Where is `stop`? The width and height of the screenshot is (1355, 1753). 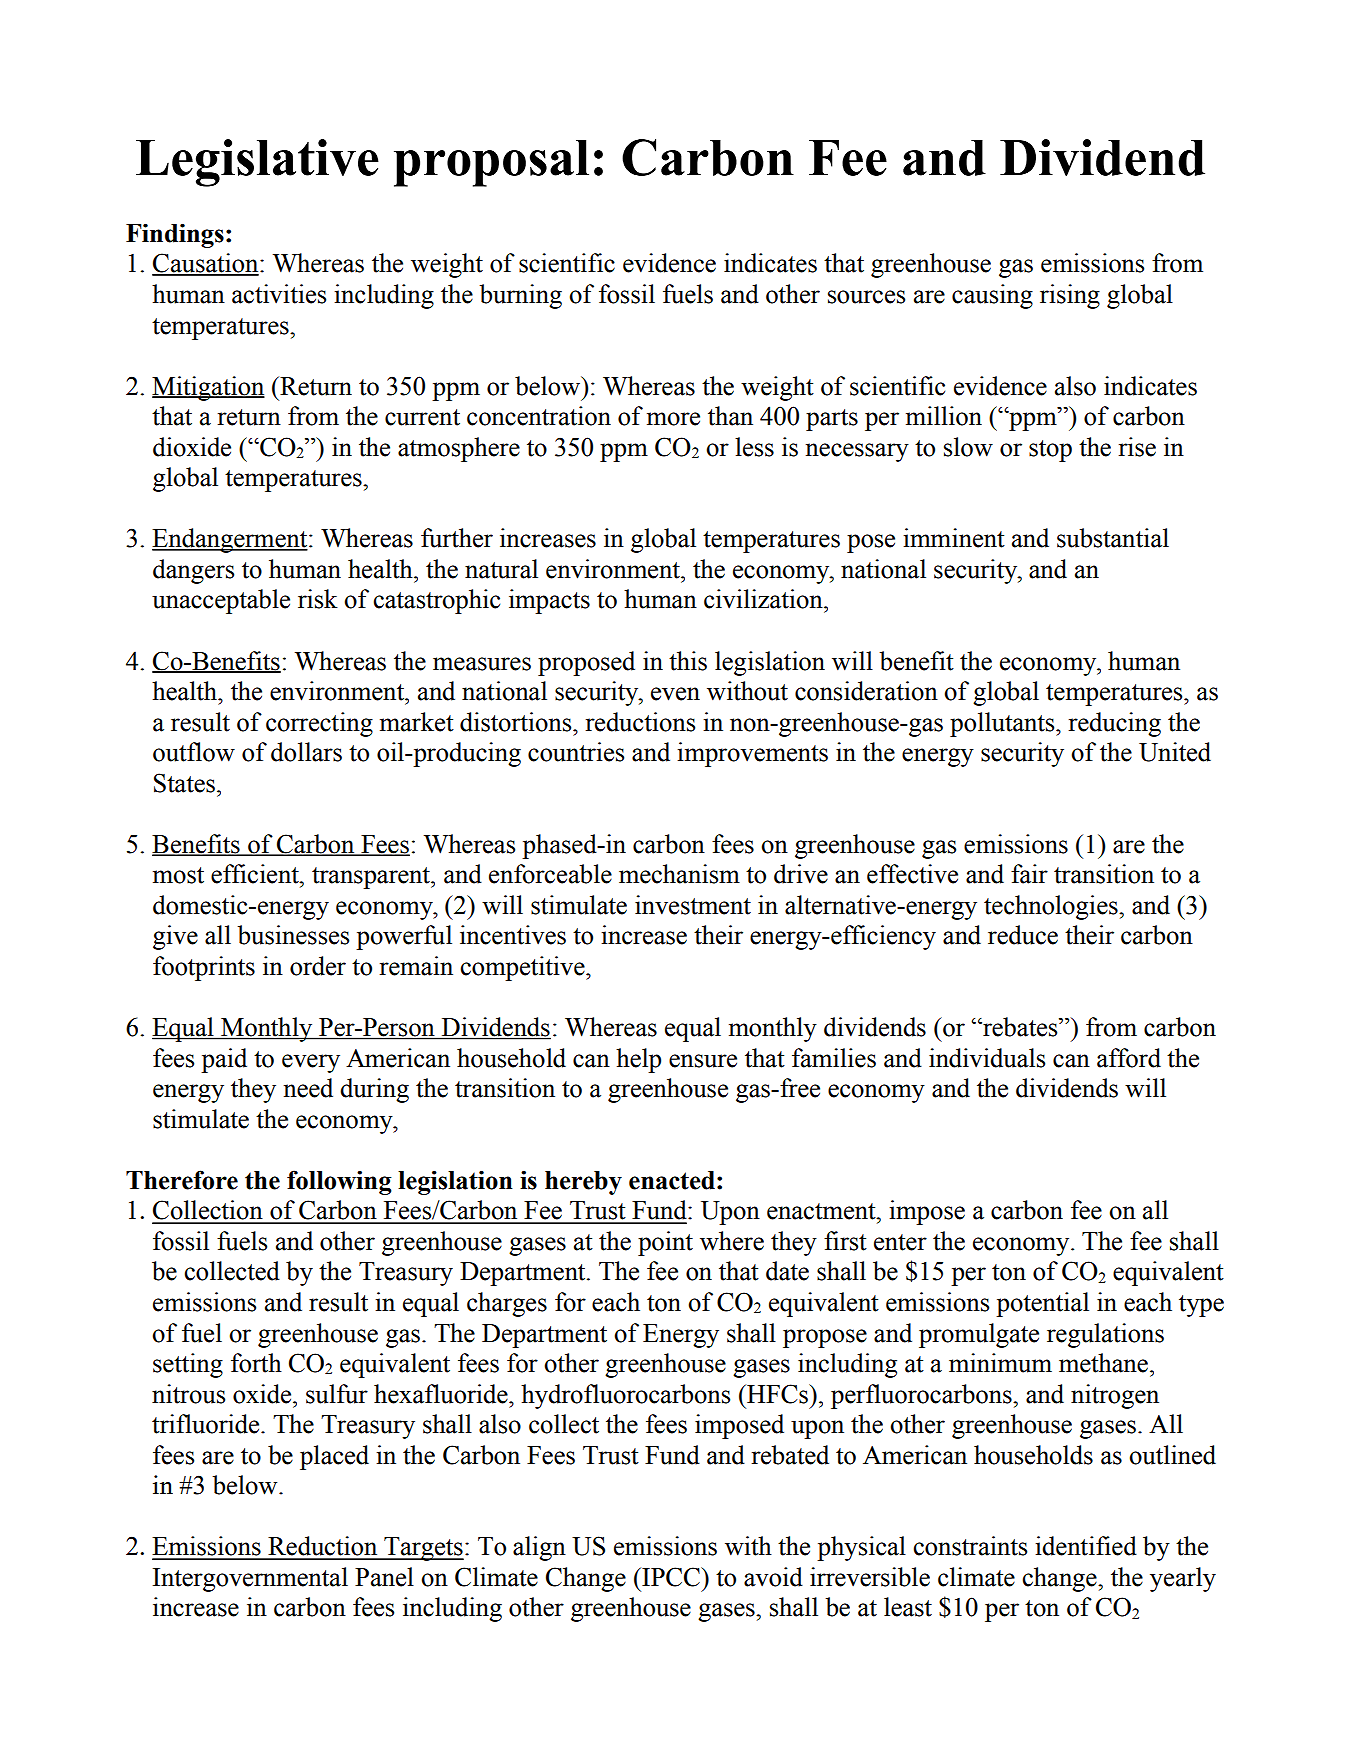 stop is located at coordinates (1050, 451).
